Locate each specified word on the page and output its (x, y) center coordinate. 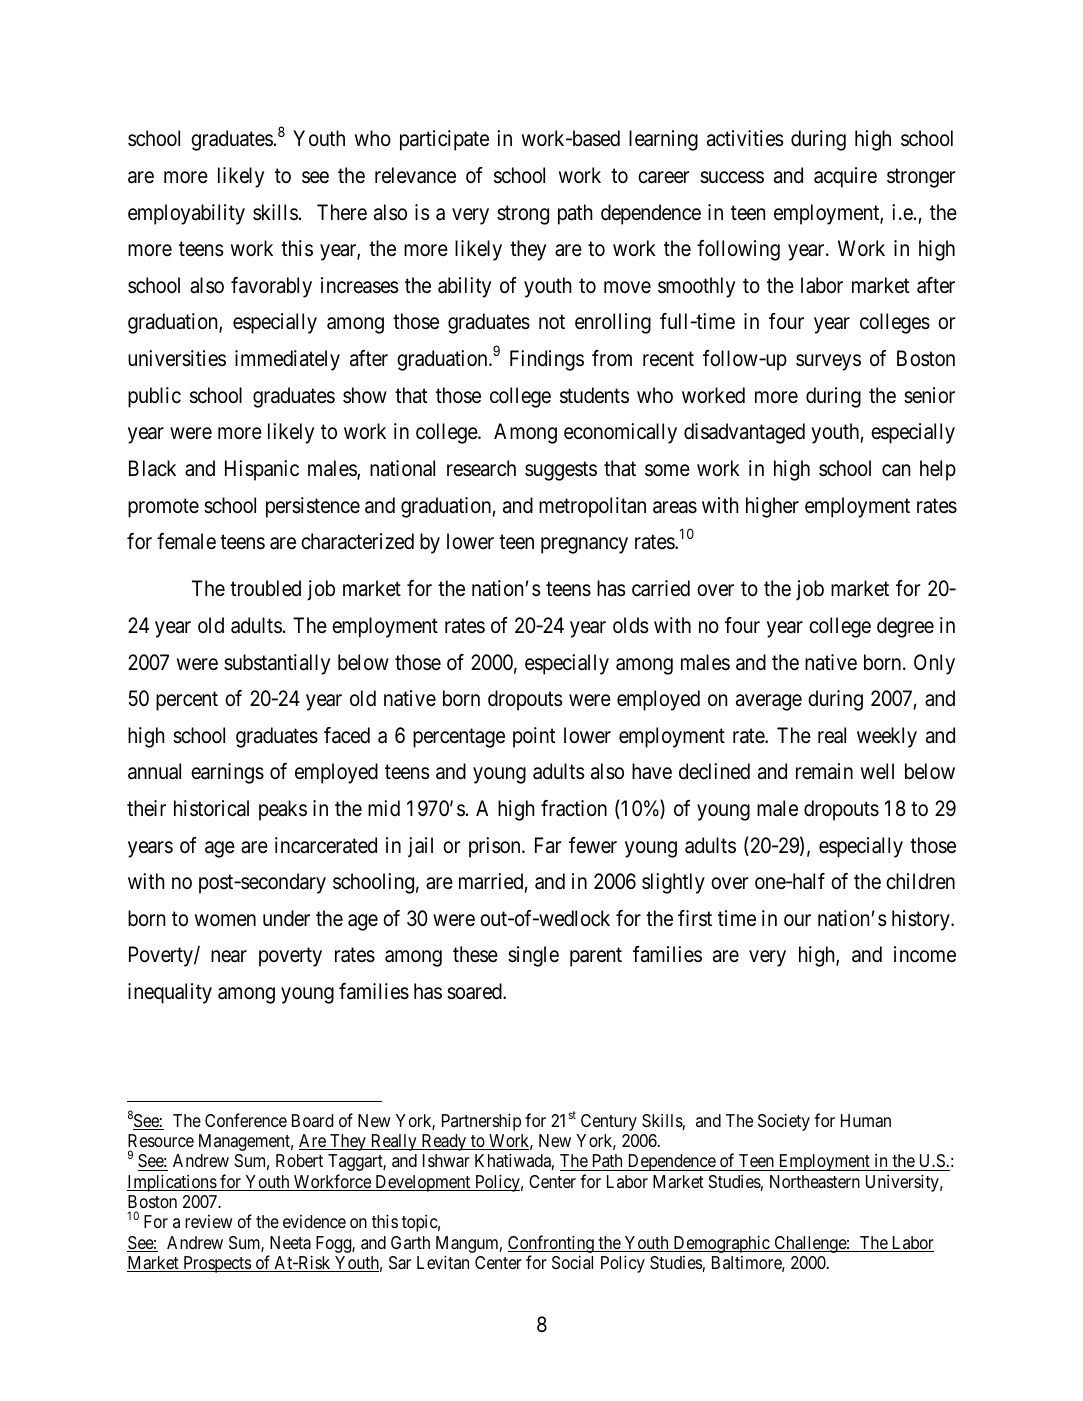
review (208, 1221)
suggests (561, 471)
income (925, 954)
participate (444, 140)
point (534, 737)
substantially (277, 664)
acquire (845, 177)
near (229, 957)
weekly (887, 737)
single (533, 956)
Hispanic (262, 470)
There (342, 212)
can (896, 470)
